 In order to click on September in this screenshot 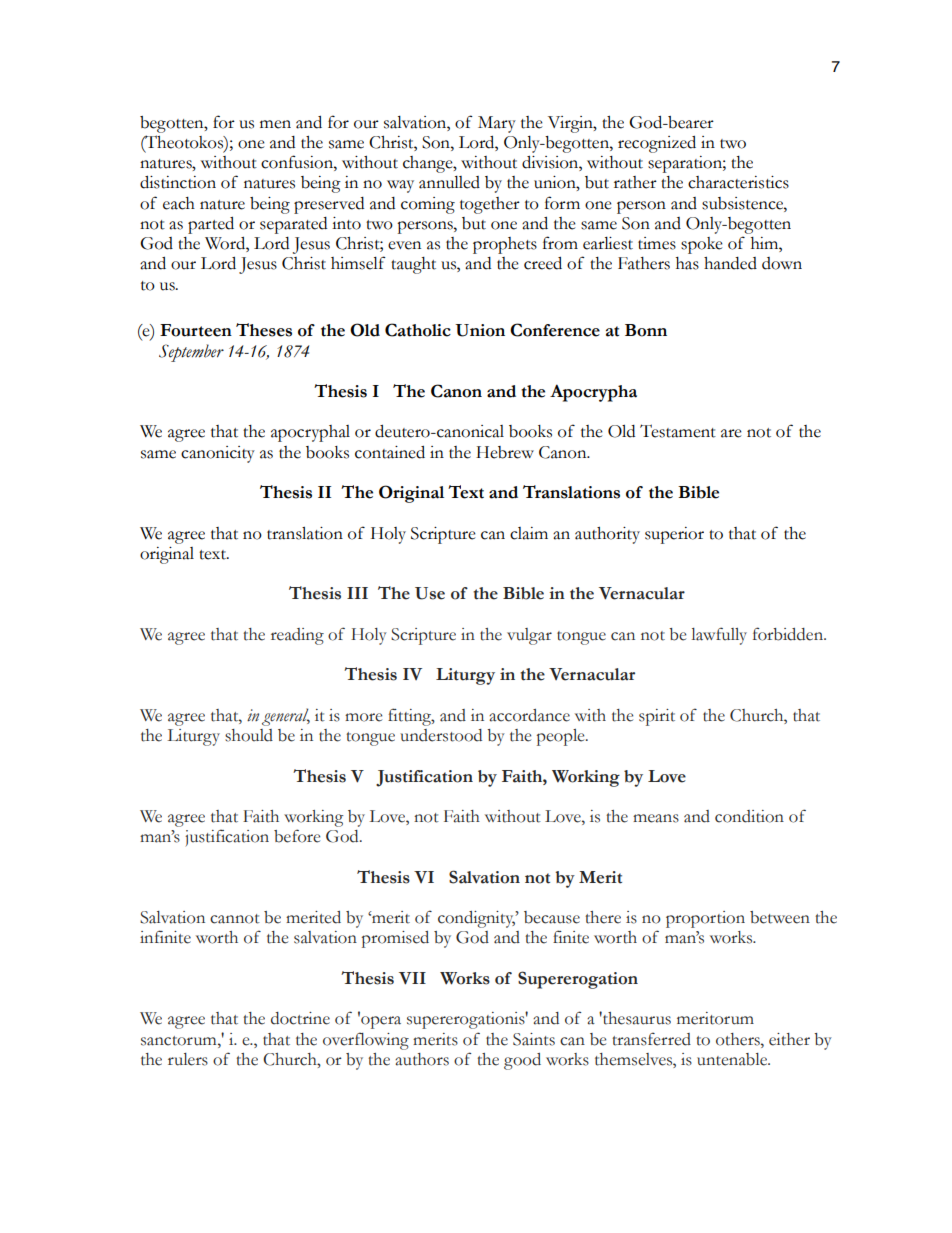, I will do `click(191, 353)`.
